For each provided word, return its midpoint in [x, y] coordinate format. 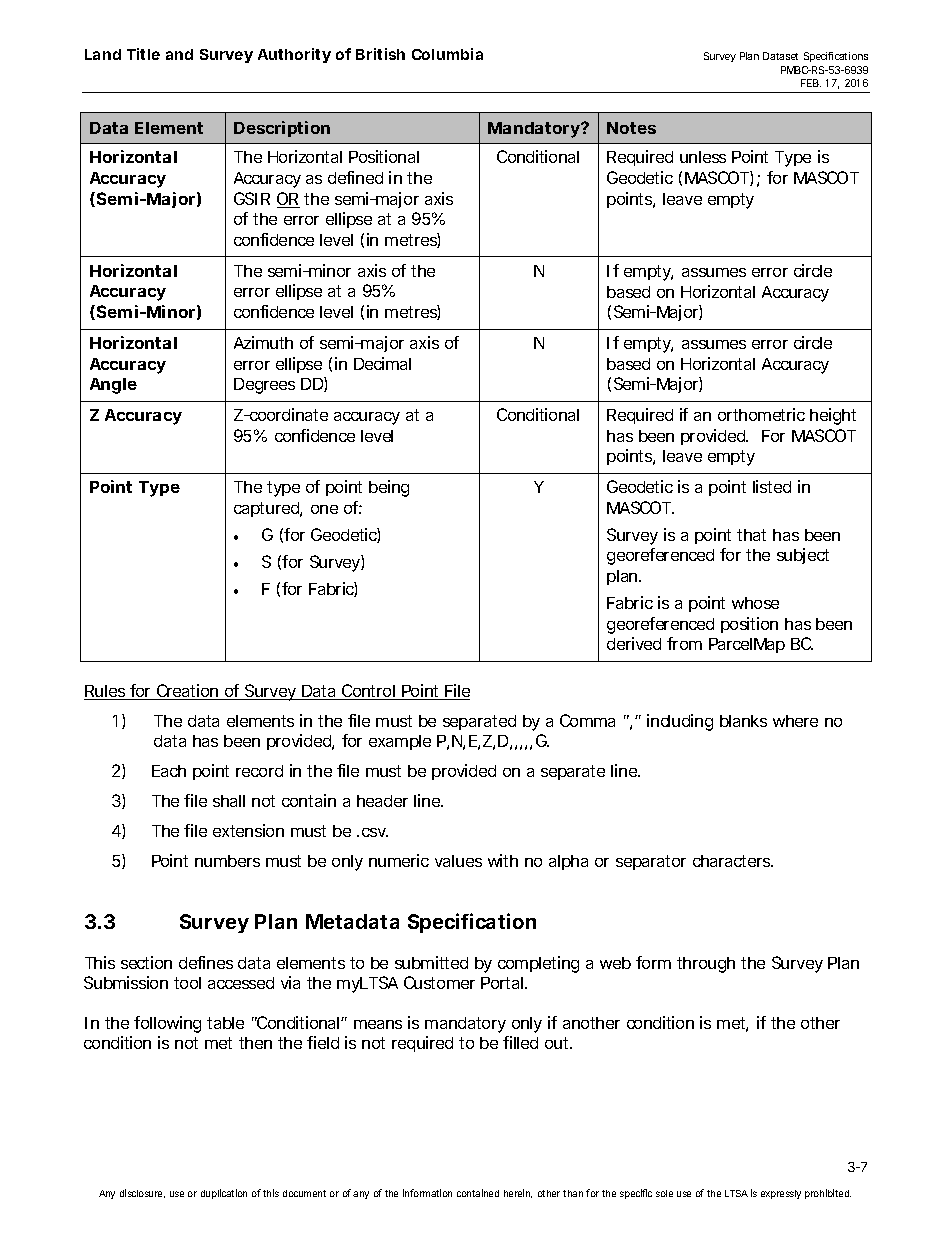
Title [143, 54]
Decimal [382, 363]
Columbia [447, 54]
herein [518, 1193]
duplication [224, 1194]
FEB [811, 83]
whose [755, 603]
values [458, 861]
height [833, 416]
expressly [781, 1194]
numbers [227, 861]
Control [368, 692]
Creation [188, 692]
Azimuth [263, 342]
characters [733, 861]
